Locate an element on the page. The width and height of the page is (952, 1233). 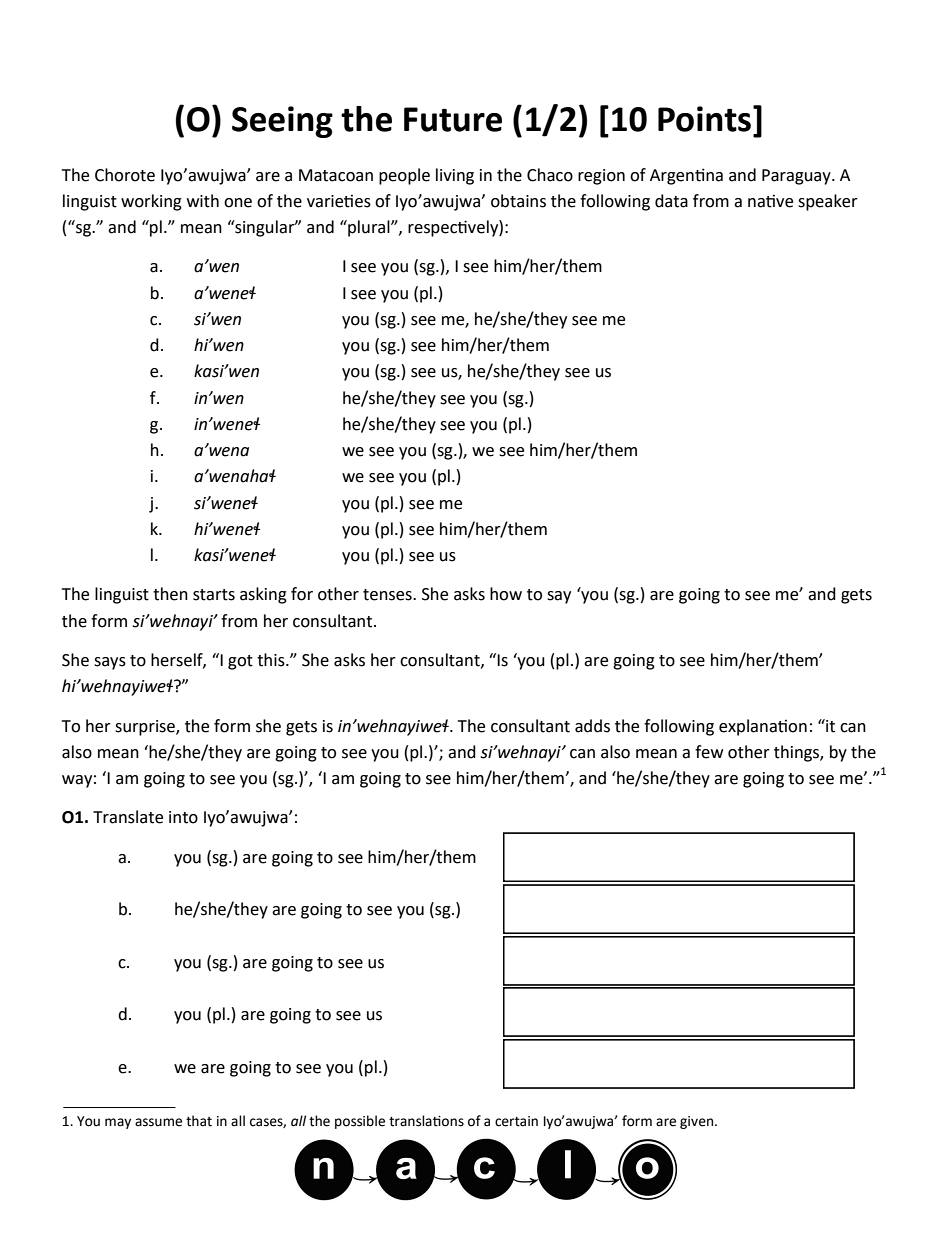
how is located at coordinates (506, 594).
